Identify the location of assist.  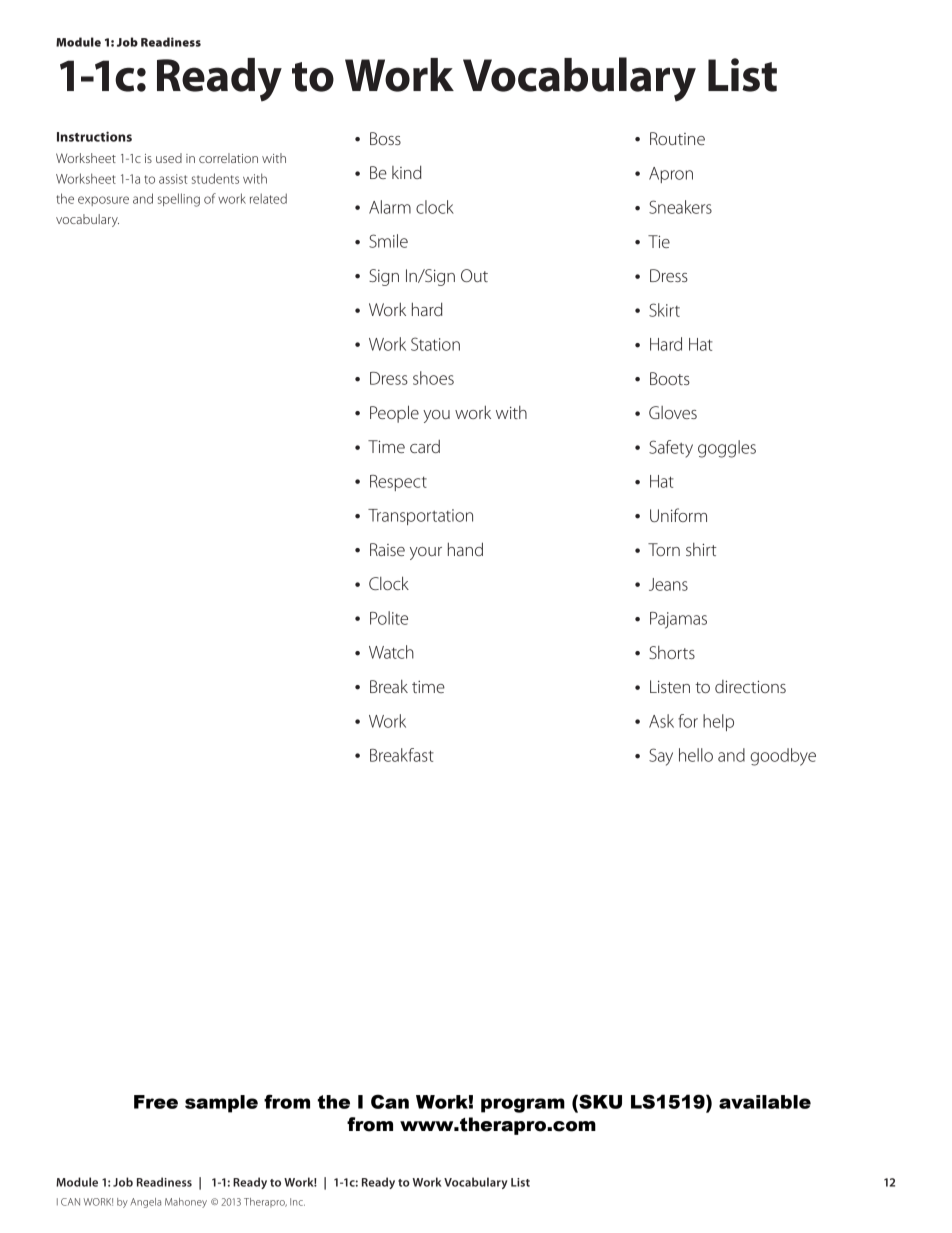
(173, 179).
